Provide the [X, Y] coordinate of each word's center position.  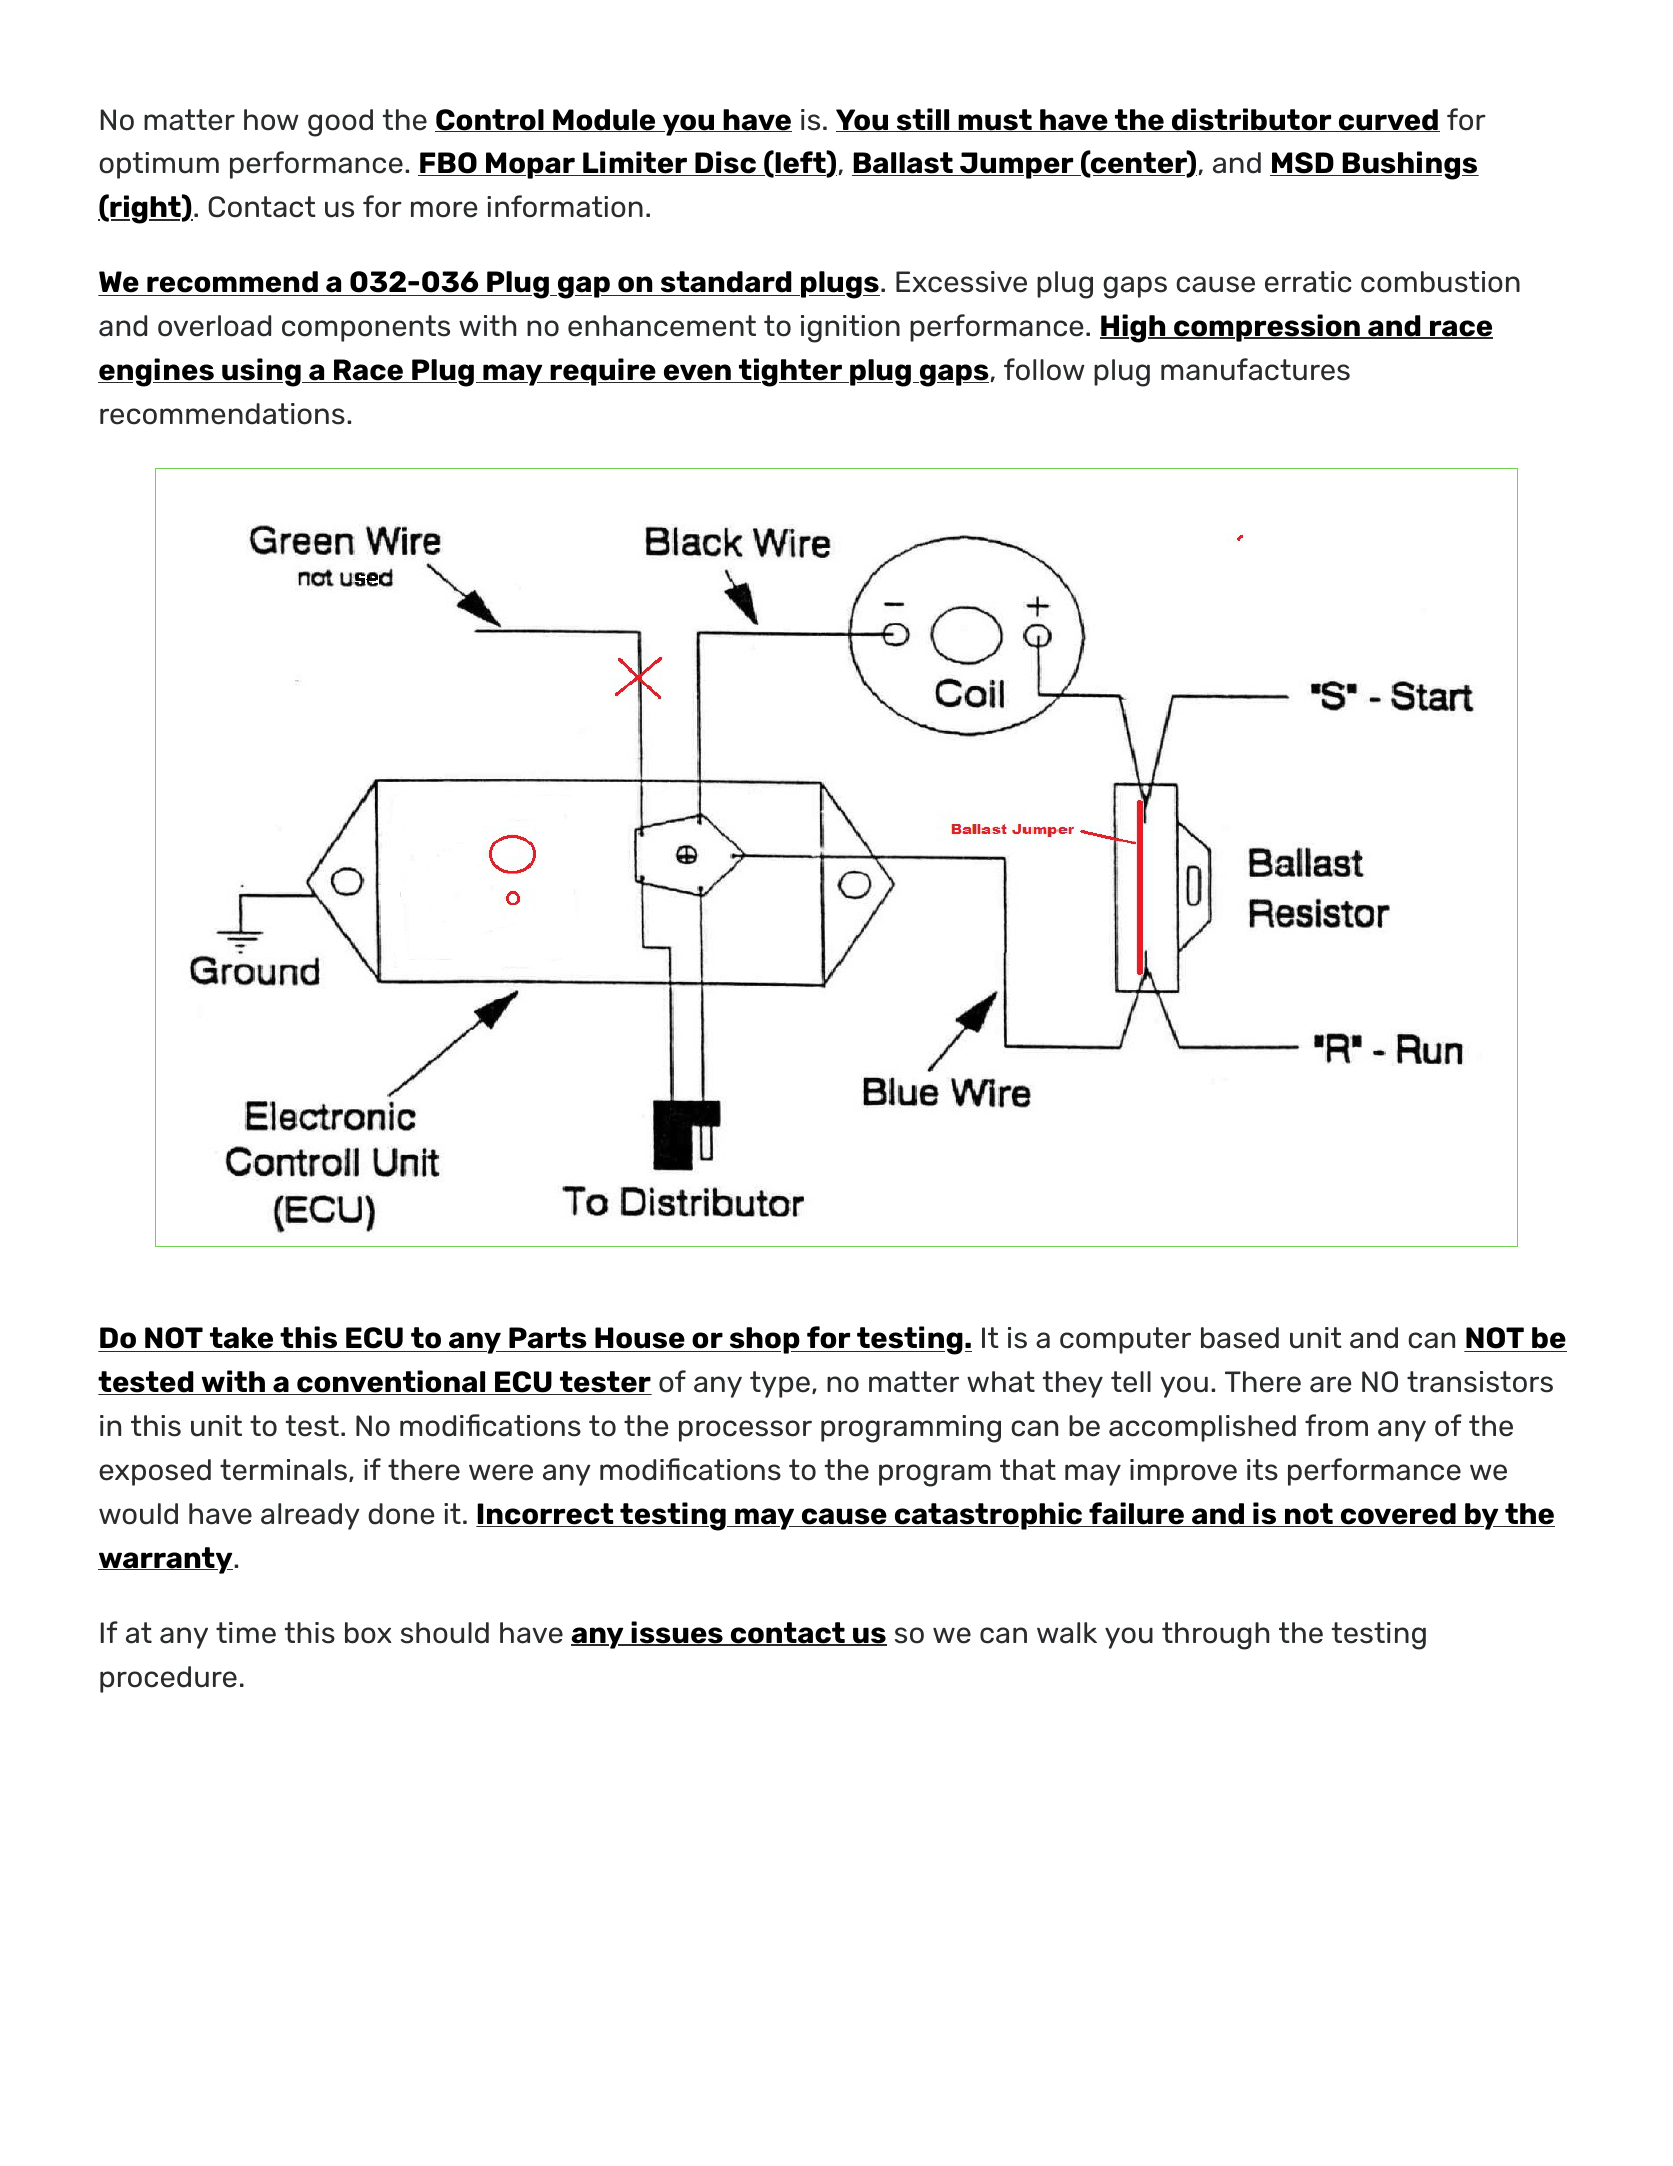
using [261, 372]
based [1240, 1338]
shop [764, 1340]
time [246, 1633]
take [241, 1339]
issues [677, 1633]
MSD [1303, 164]
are [1331, 1384]
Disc [725, 163]
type [780, 1384]
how [271, 120]
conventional [391, 1382]
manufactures [1255, 369]
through [1216, 1636]
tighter [790, 372]
